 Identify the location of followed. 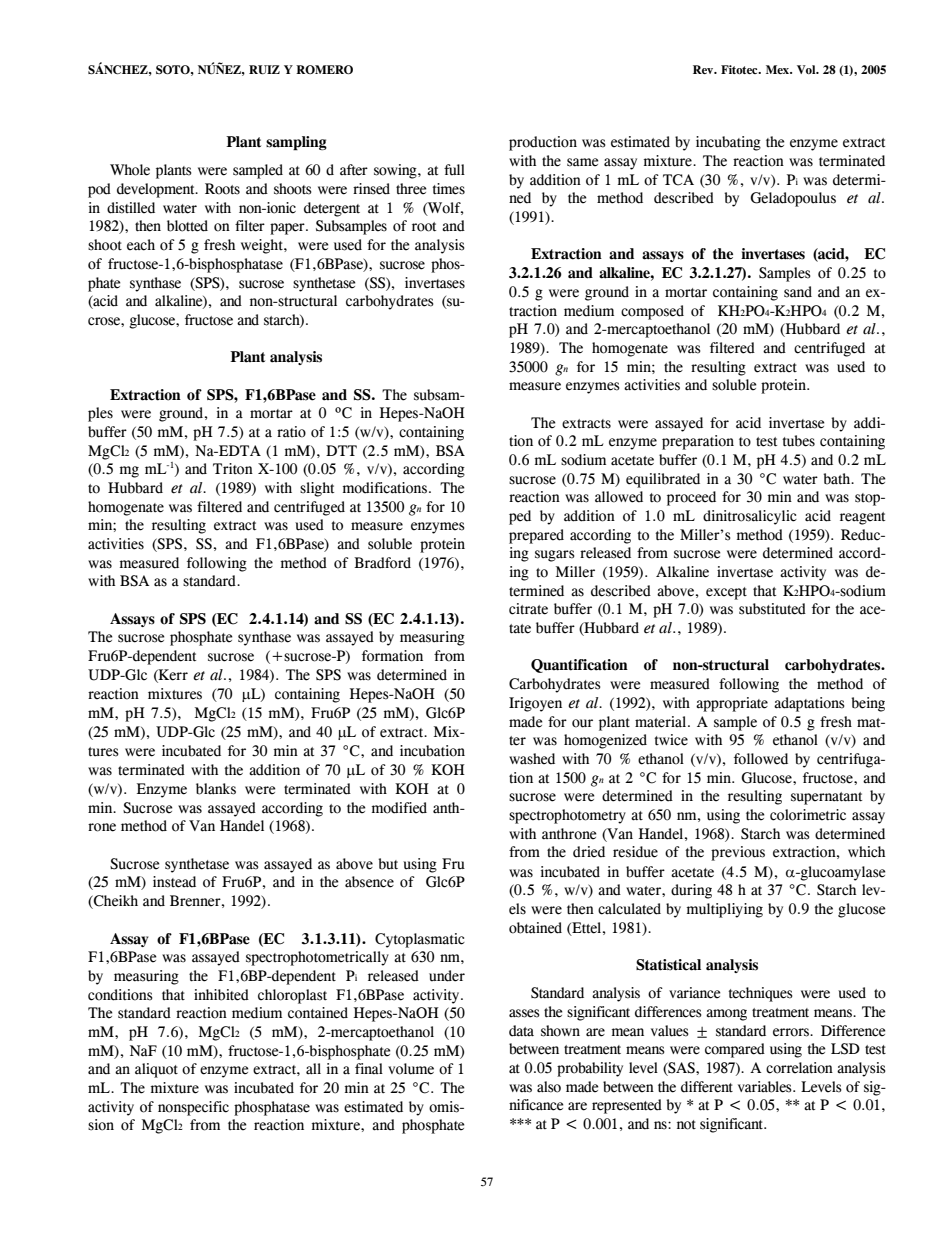
(761, 759).
